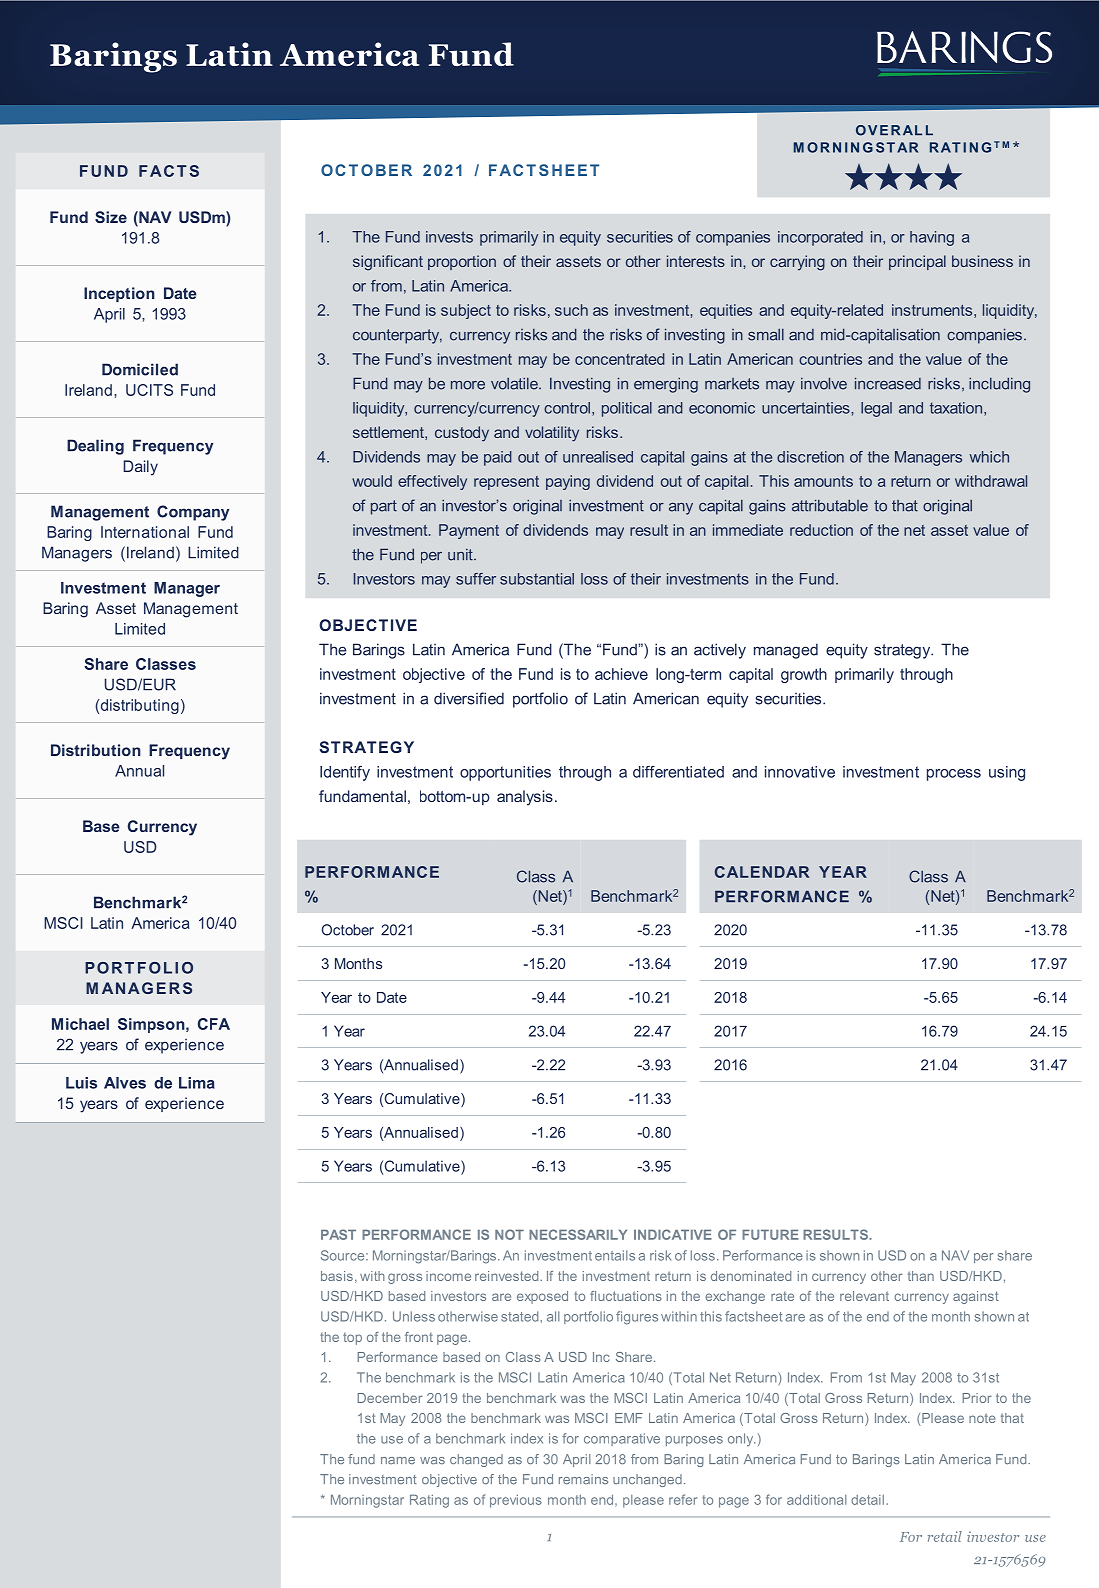 This screenshot has height=1588, width=1099. I want to click on detail, so click(867, 1500).
